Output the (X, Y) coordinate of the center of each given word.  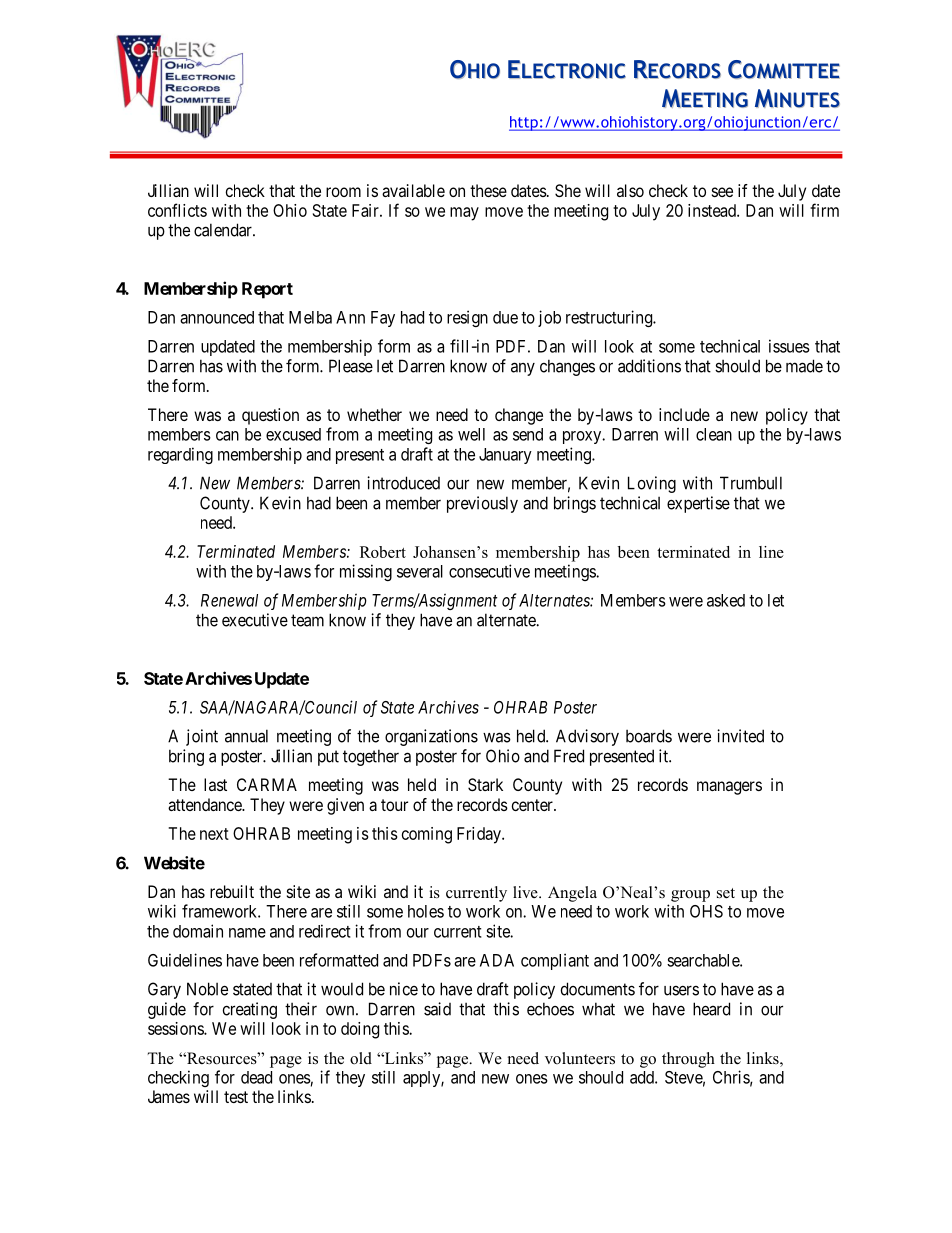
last (215, 784)
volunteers (580, 1058)
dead (256, 1077)
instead (713, 210)
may (464, 214)
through (688, 1060)
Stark (485, 784)
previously (482, 504)
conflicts (177, 210)
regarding (180, 455)
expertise (698, 504)
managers (729, 788)
